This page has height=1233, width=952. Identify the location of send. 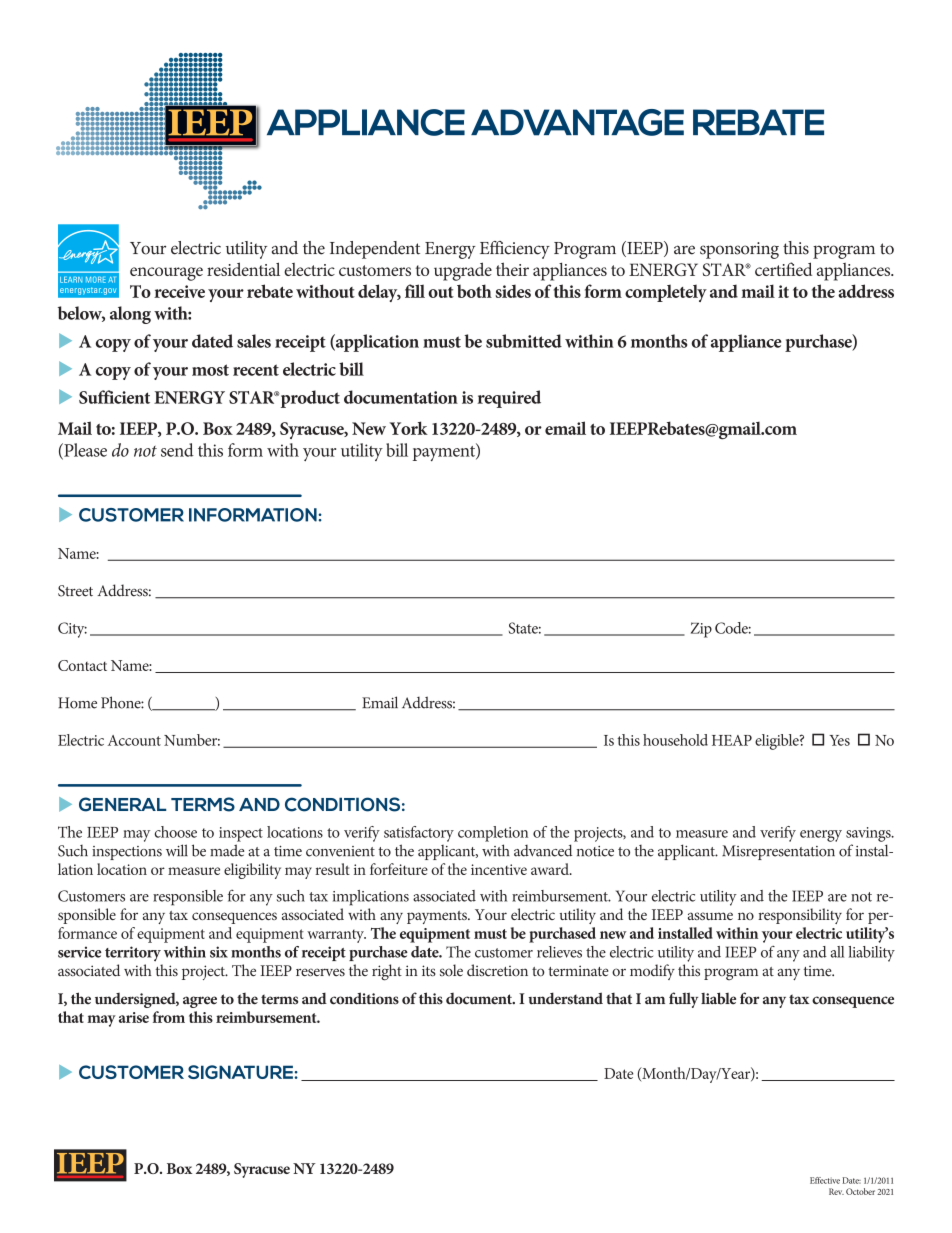
(177, 450).
